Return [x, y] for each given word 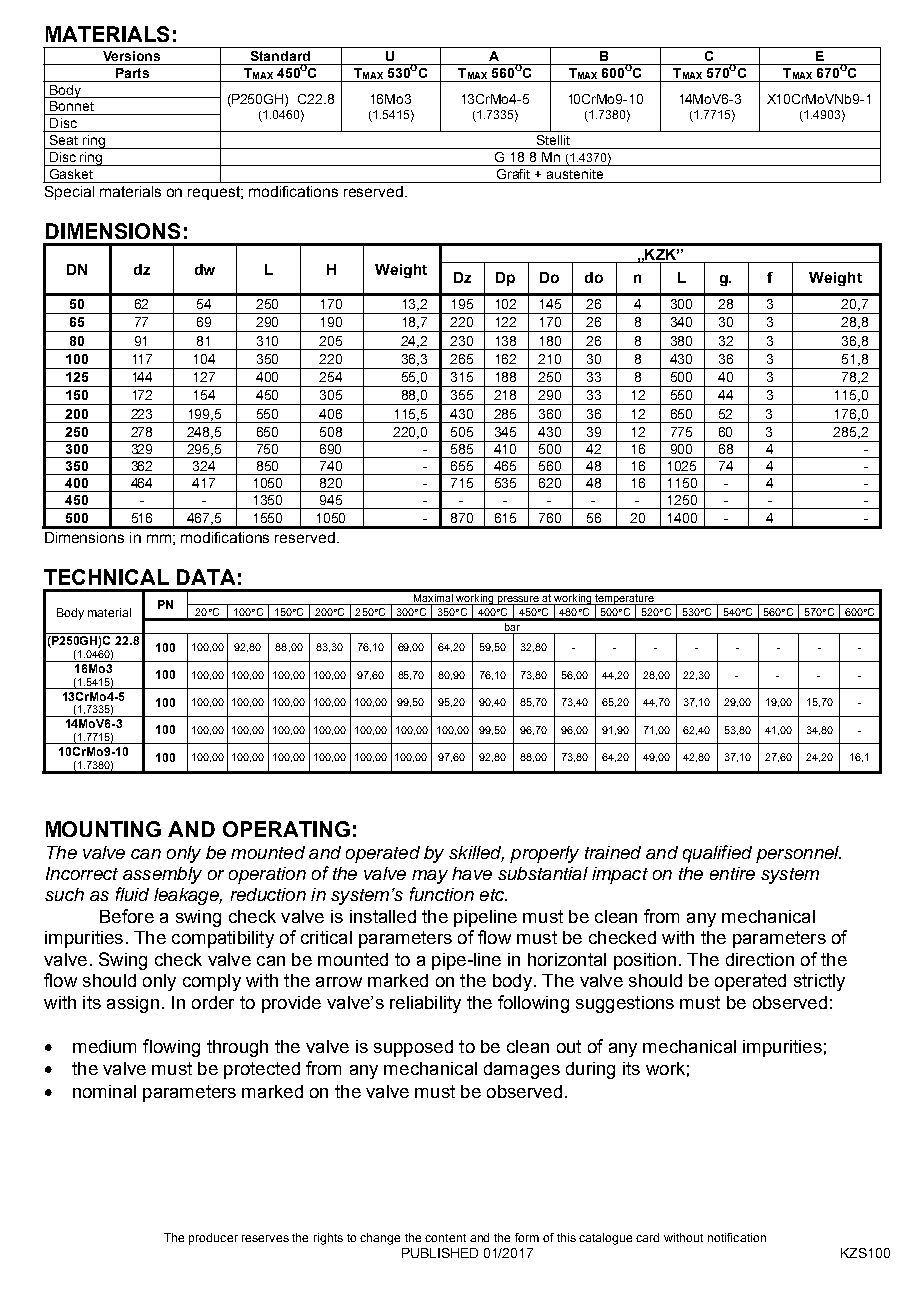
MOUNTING [103, 829]
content [445, 1238]
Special [69, 193]
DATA [206, 577]
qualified [717, 854]
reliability [425, 1004]
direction [760, 959]
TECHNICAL [106, 577]
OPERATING [286, 829]
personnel [798, 854]
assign [133, 1004]
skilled [476, 853]
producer [213, 1239]
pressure [519, 601]
